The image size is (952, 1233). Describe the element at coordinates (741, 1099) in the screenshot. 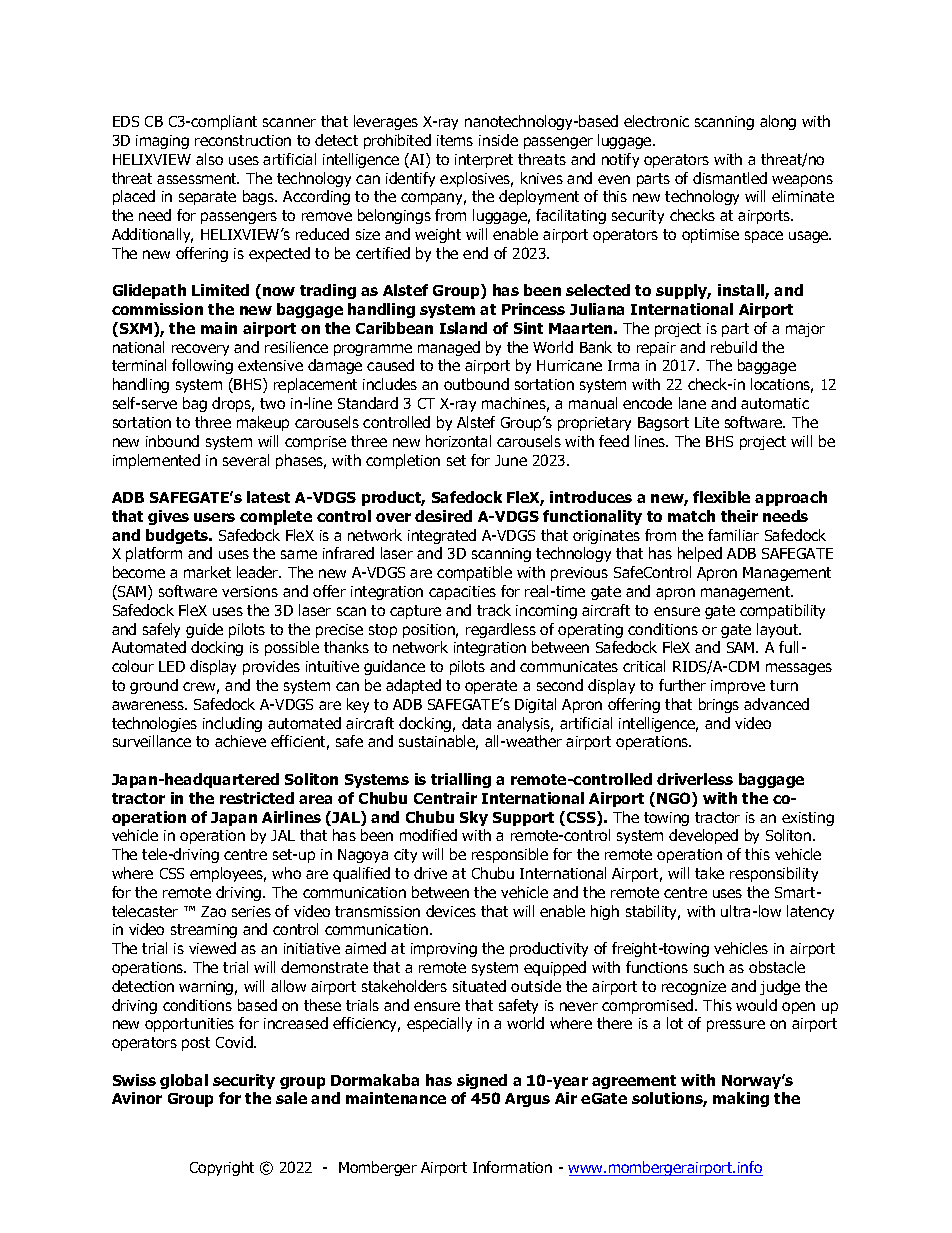

I see `making` at that location.
